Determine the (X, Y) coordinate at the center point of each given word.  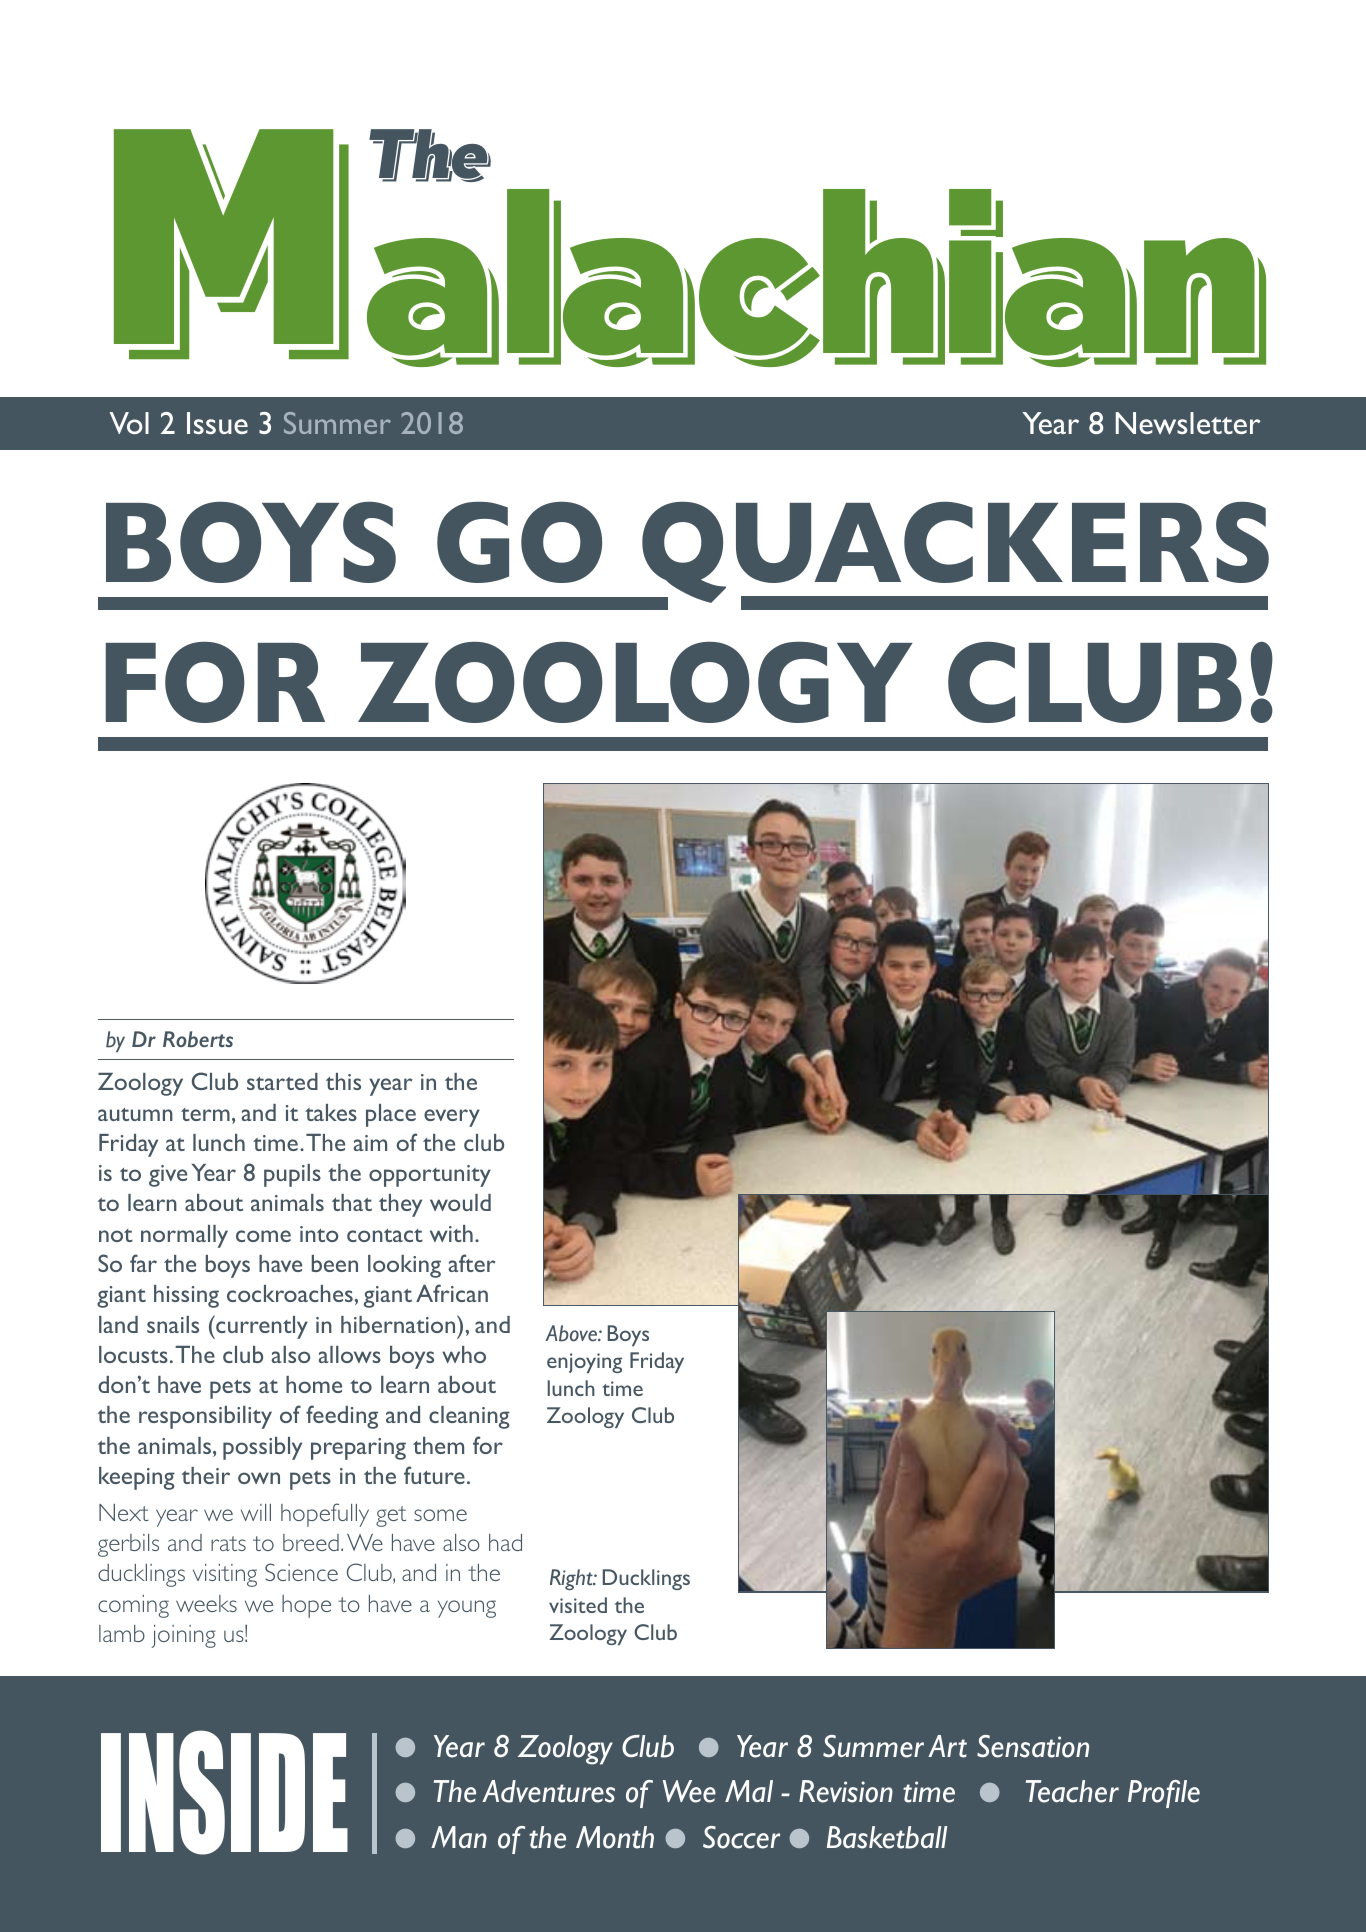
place (391, 1115)
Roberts (198, 1039)
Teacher (1072, 1791)
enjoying (584, 1363)
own (259, 1478)
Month (615, 1837)
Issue (217, 423)
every (452, 1118)
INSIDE (224, 1792)
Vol (129, 423)
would (460, 1202)
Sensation (1033, 1746)
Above (572, 1333)
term (205, 1114)
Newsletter (1188, 423)
